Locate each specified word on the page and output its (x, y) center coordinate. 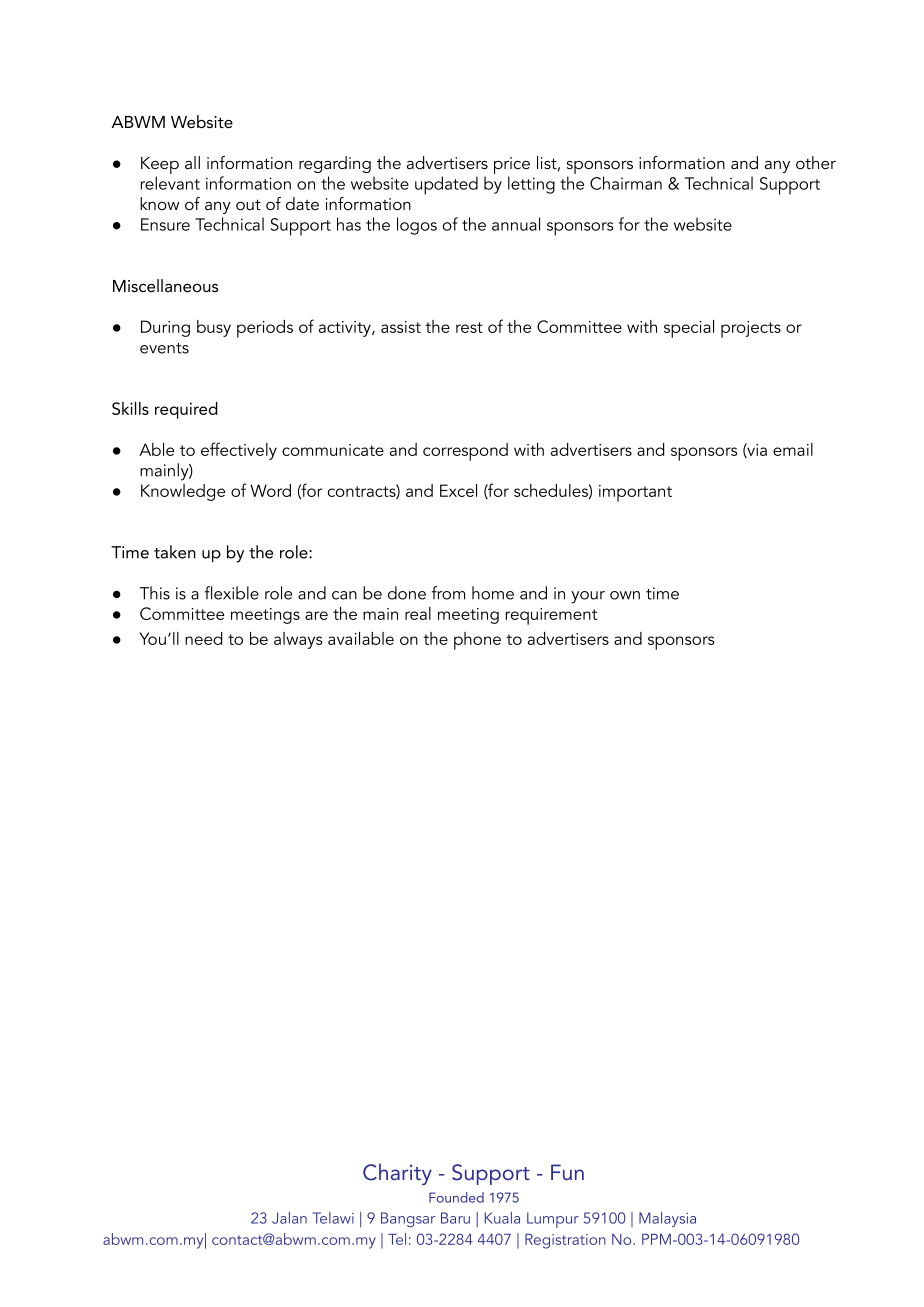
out (248, 205)
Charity (397, 1174)
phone (477, 641)
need (204, 638)
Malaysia (667, 1219)
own (625, 595)
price (512, 165)
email (793, 449)
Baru (455, 1218)
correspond (465, 452)
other (816, 163)
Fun (567, 1172)
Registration (565, 1241)
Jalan (289, 1218)
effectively (239, 451)
